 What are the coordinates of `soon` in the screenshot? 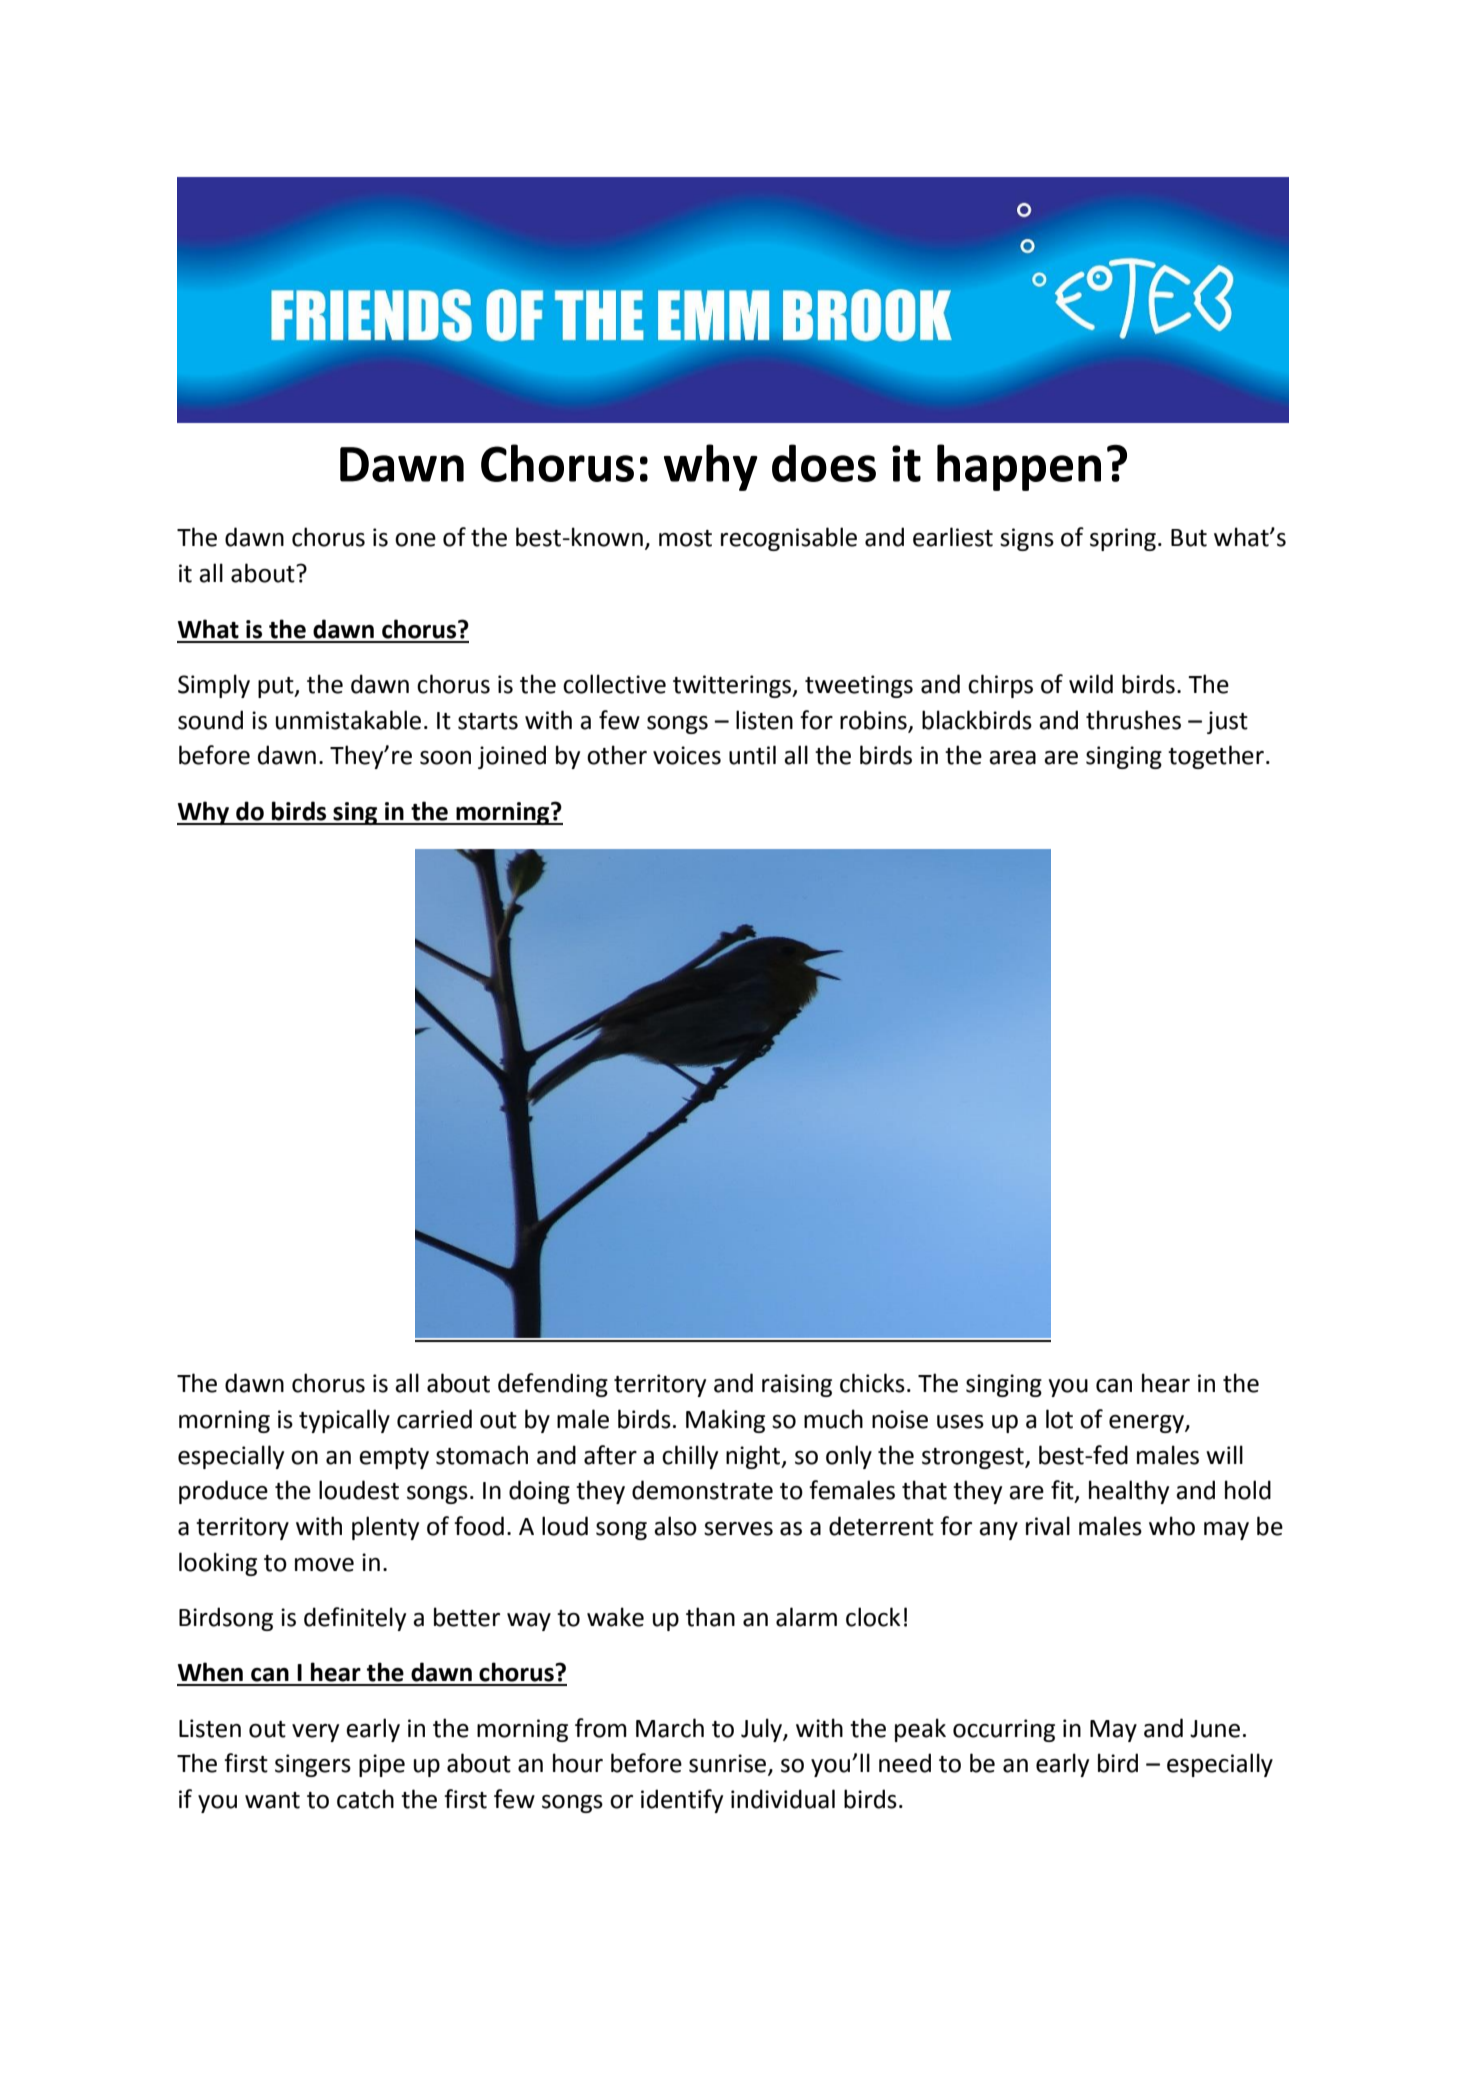 It's located at (445, 758).
